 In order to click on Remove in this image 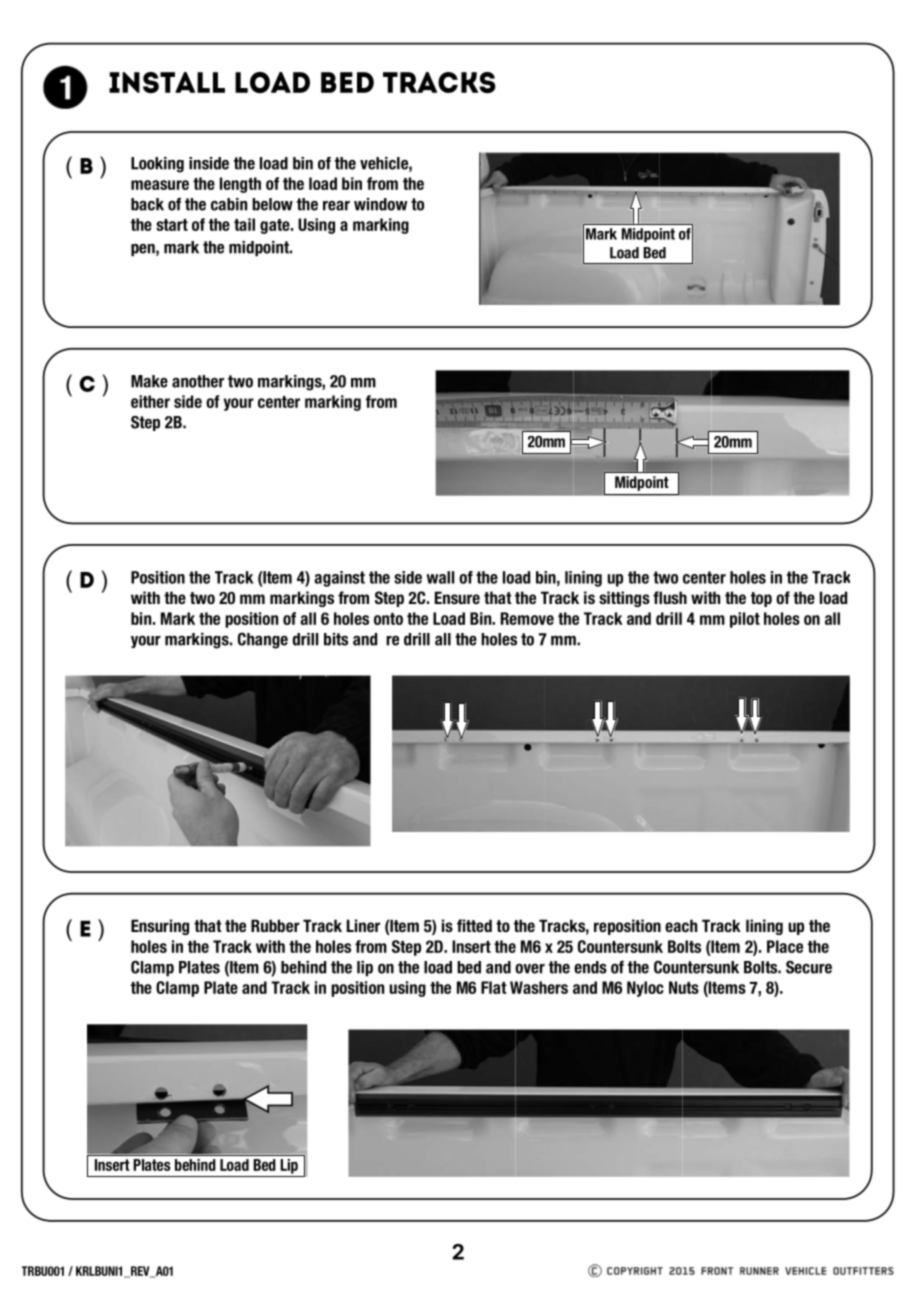, I will do `click(527, 618)`.
